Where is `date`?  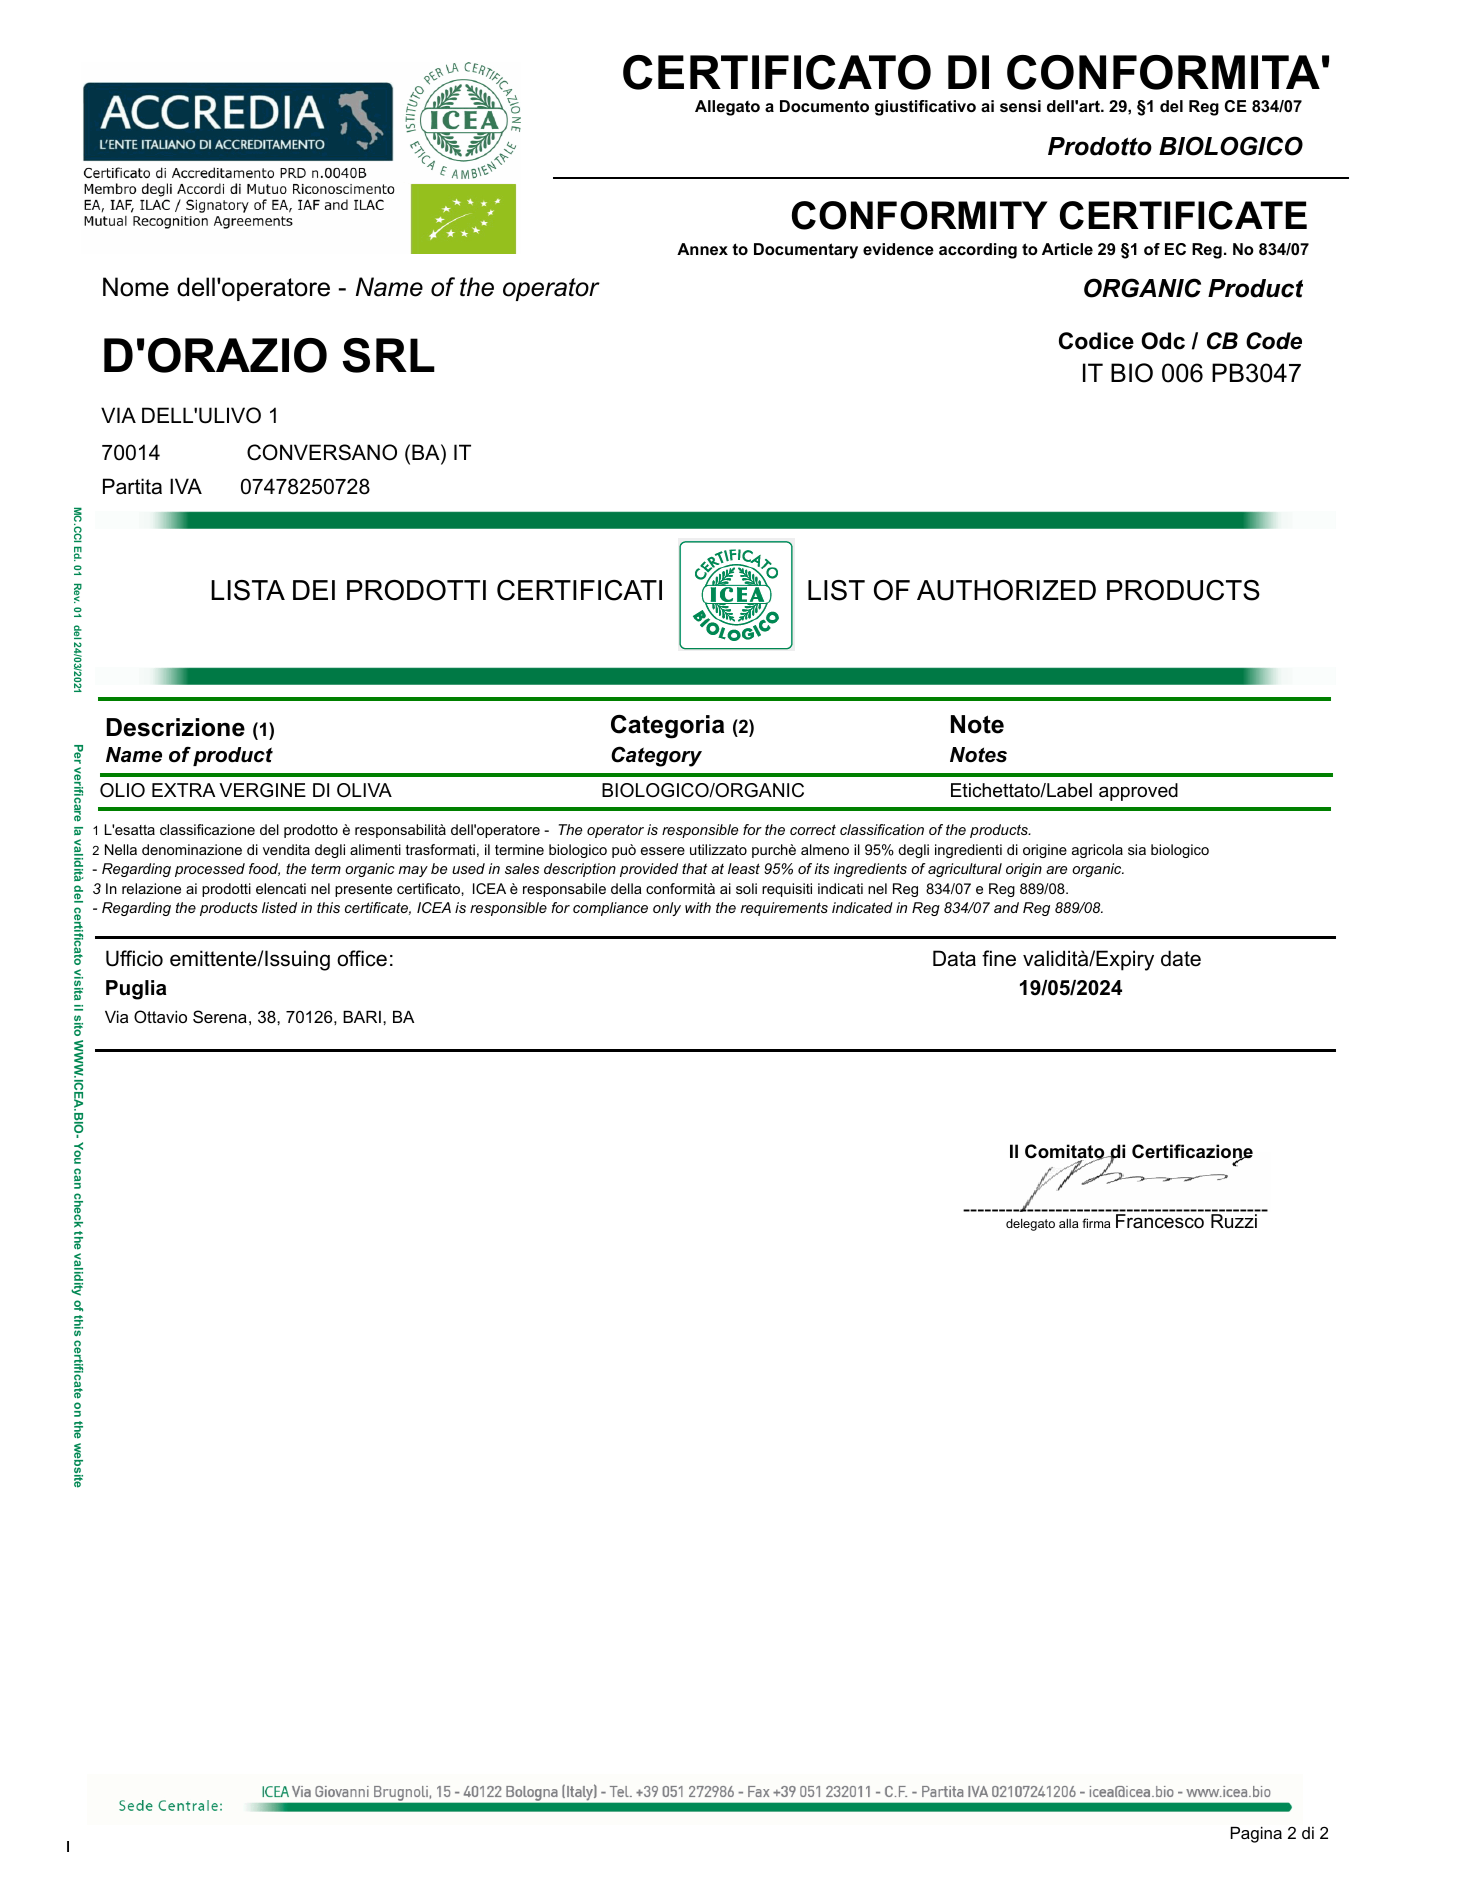
date is located at coordinates (1181, 958).
